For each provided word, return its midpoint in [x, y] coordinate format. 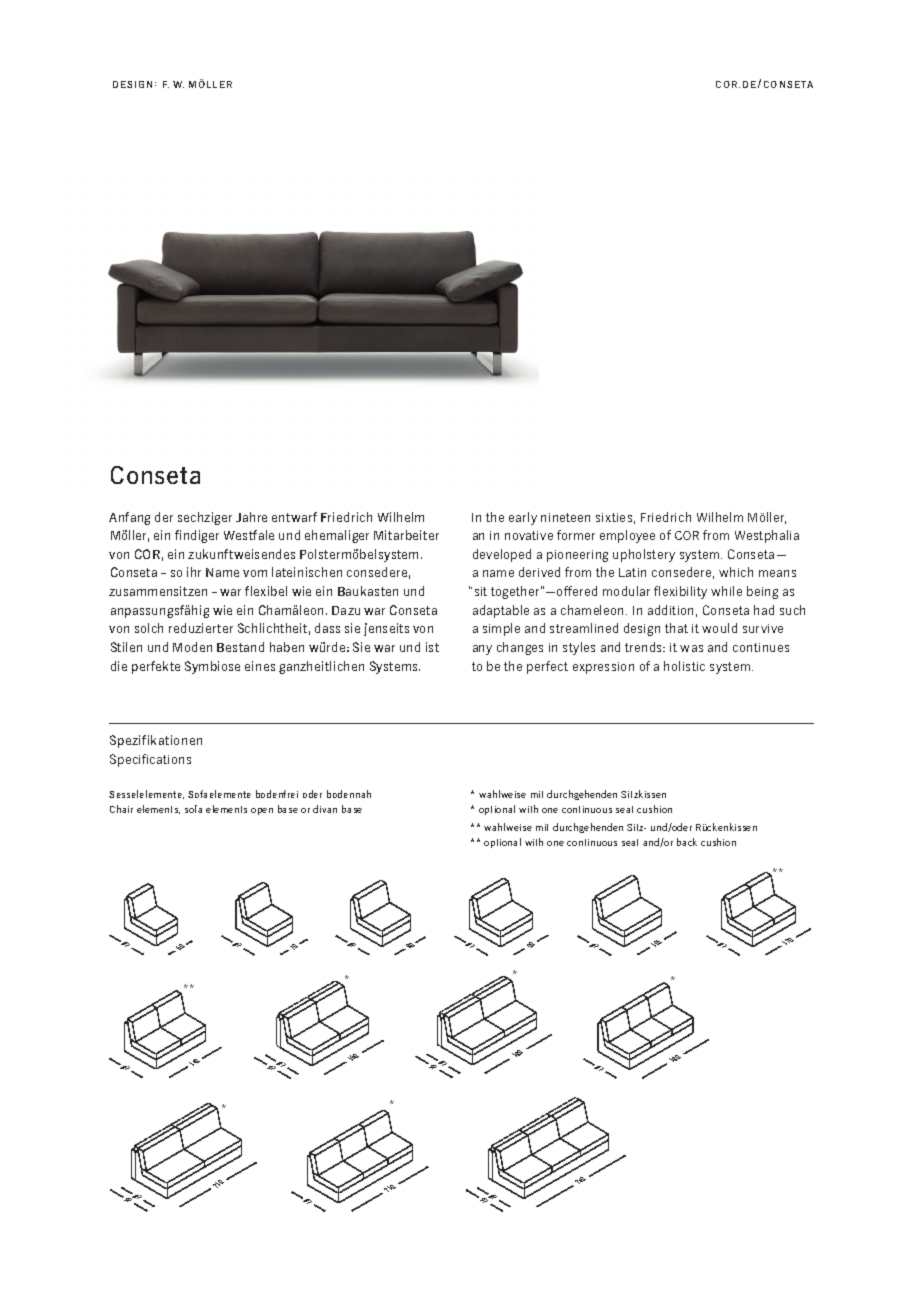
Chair [121, 809]
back [687, 842]
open [262, 811]
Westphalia [767, 536]
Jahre [251, 517]
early [523, 518]
